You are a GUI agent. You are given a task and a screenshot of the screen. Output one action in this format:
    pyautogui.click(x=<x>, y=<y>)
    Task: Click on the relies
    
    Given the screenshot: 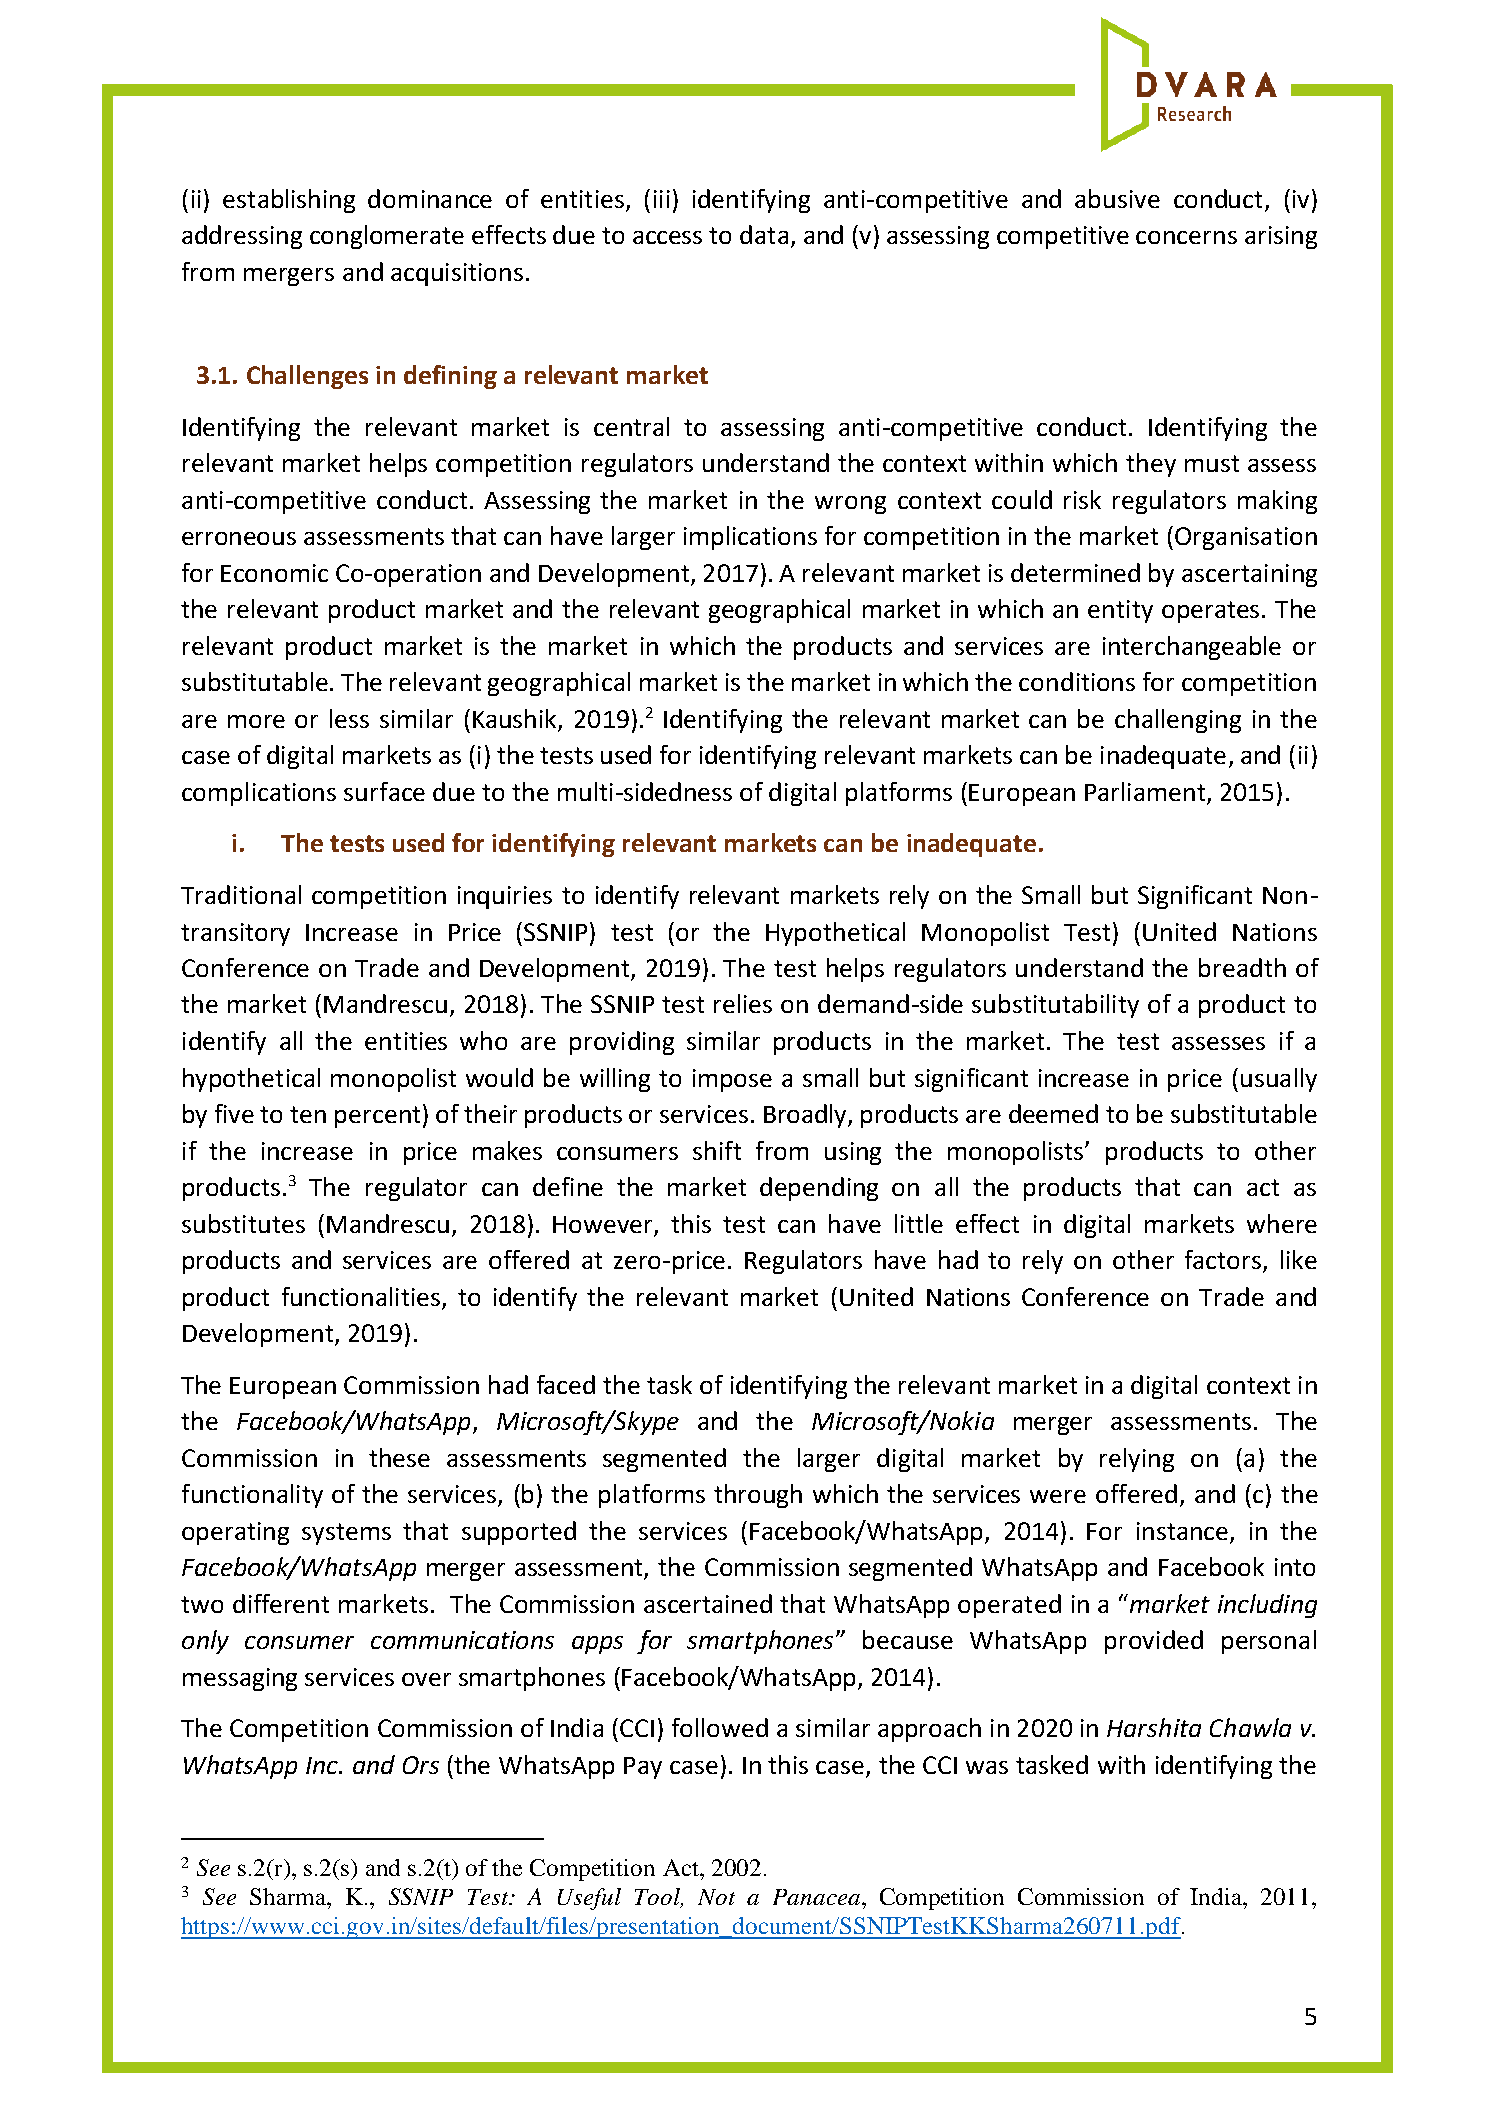 What is the action you would take?
    pyautogui.click(x=743, y=1003)
